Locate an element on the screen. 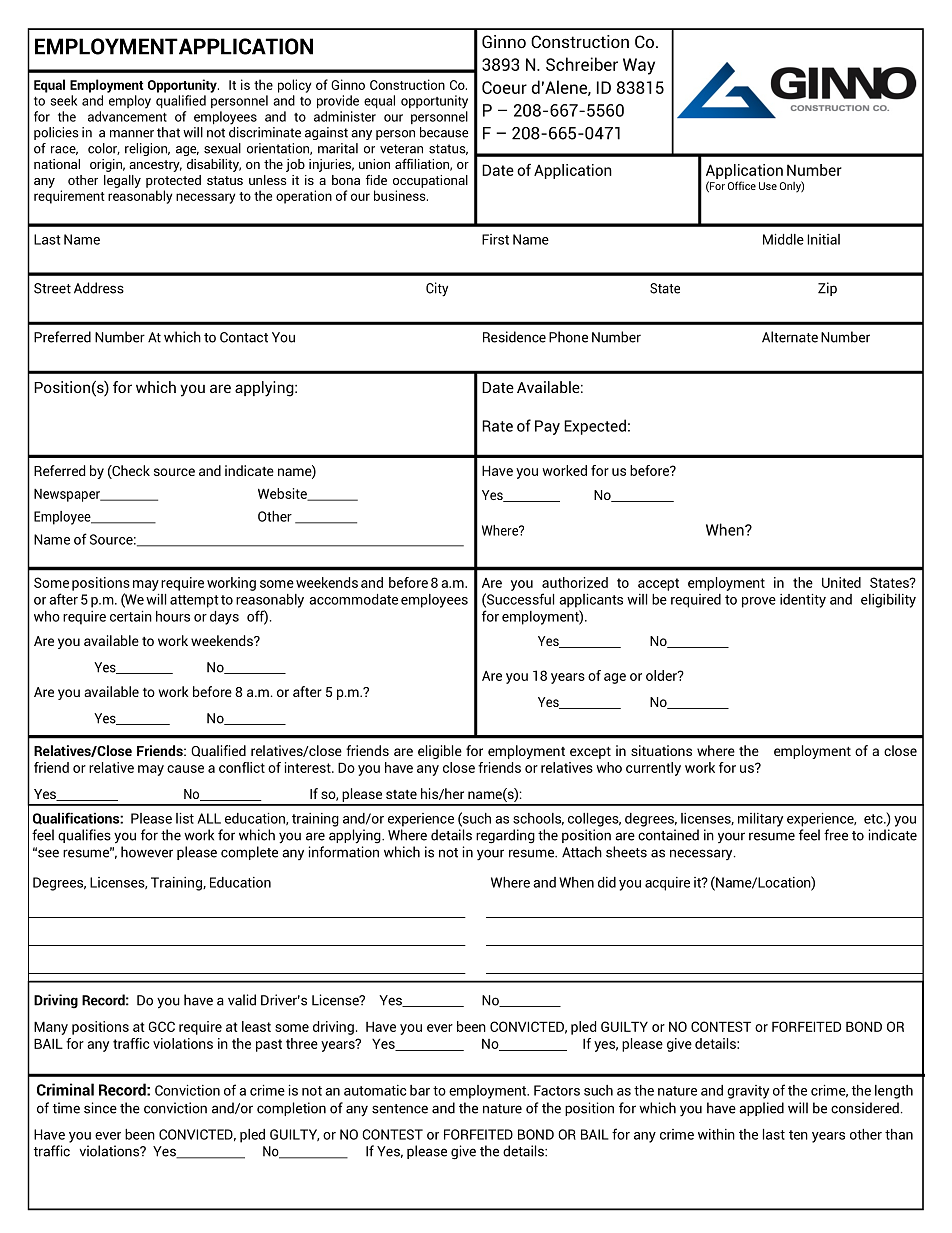 The width and height of the screenshot is (952, 1233). since is located at coordinates (100, 1108).
